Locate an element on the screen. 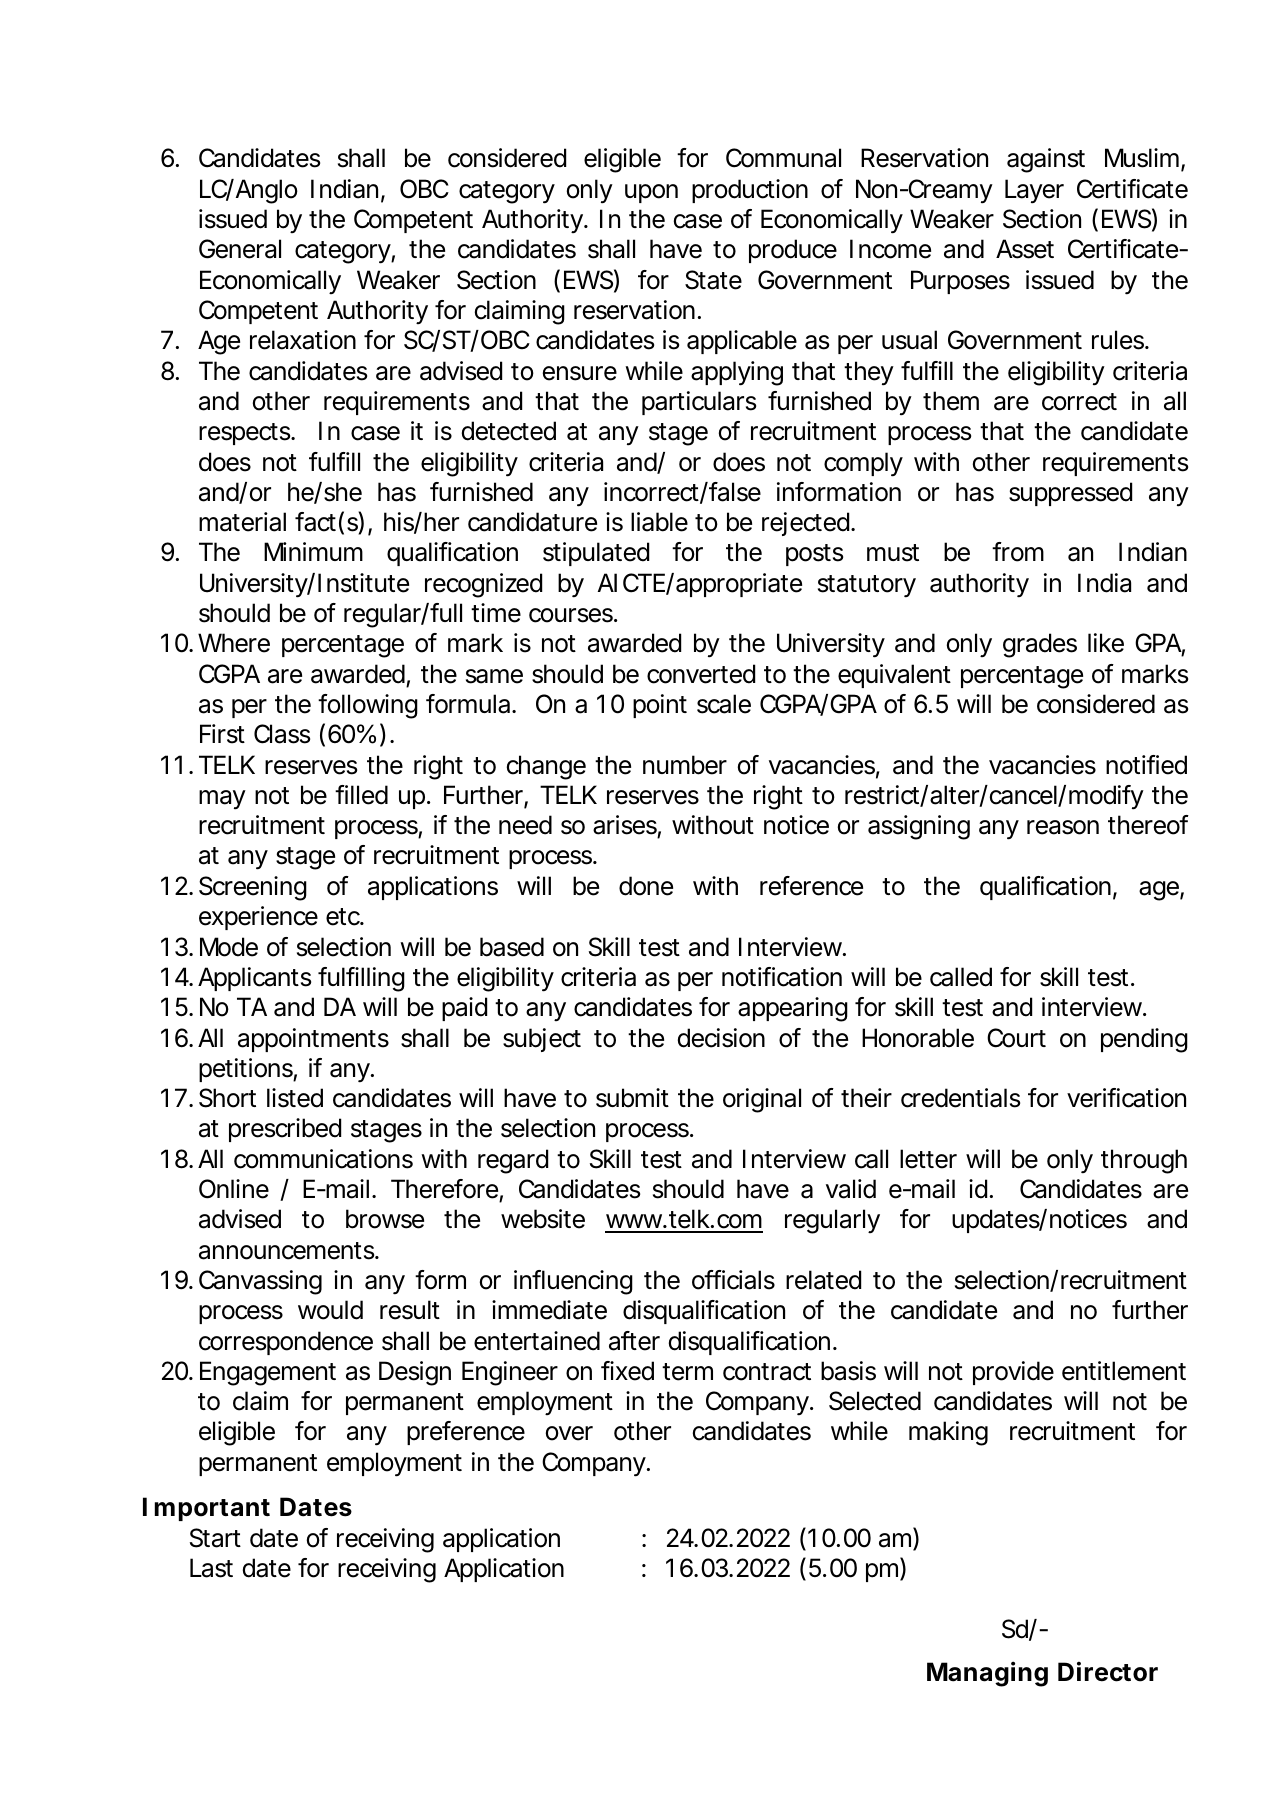 This screenshot has width=1281, height=1812. done is located at coordinates (646, 886).
